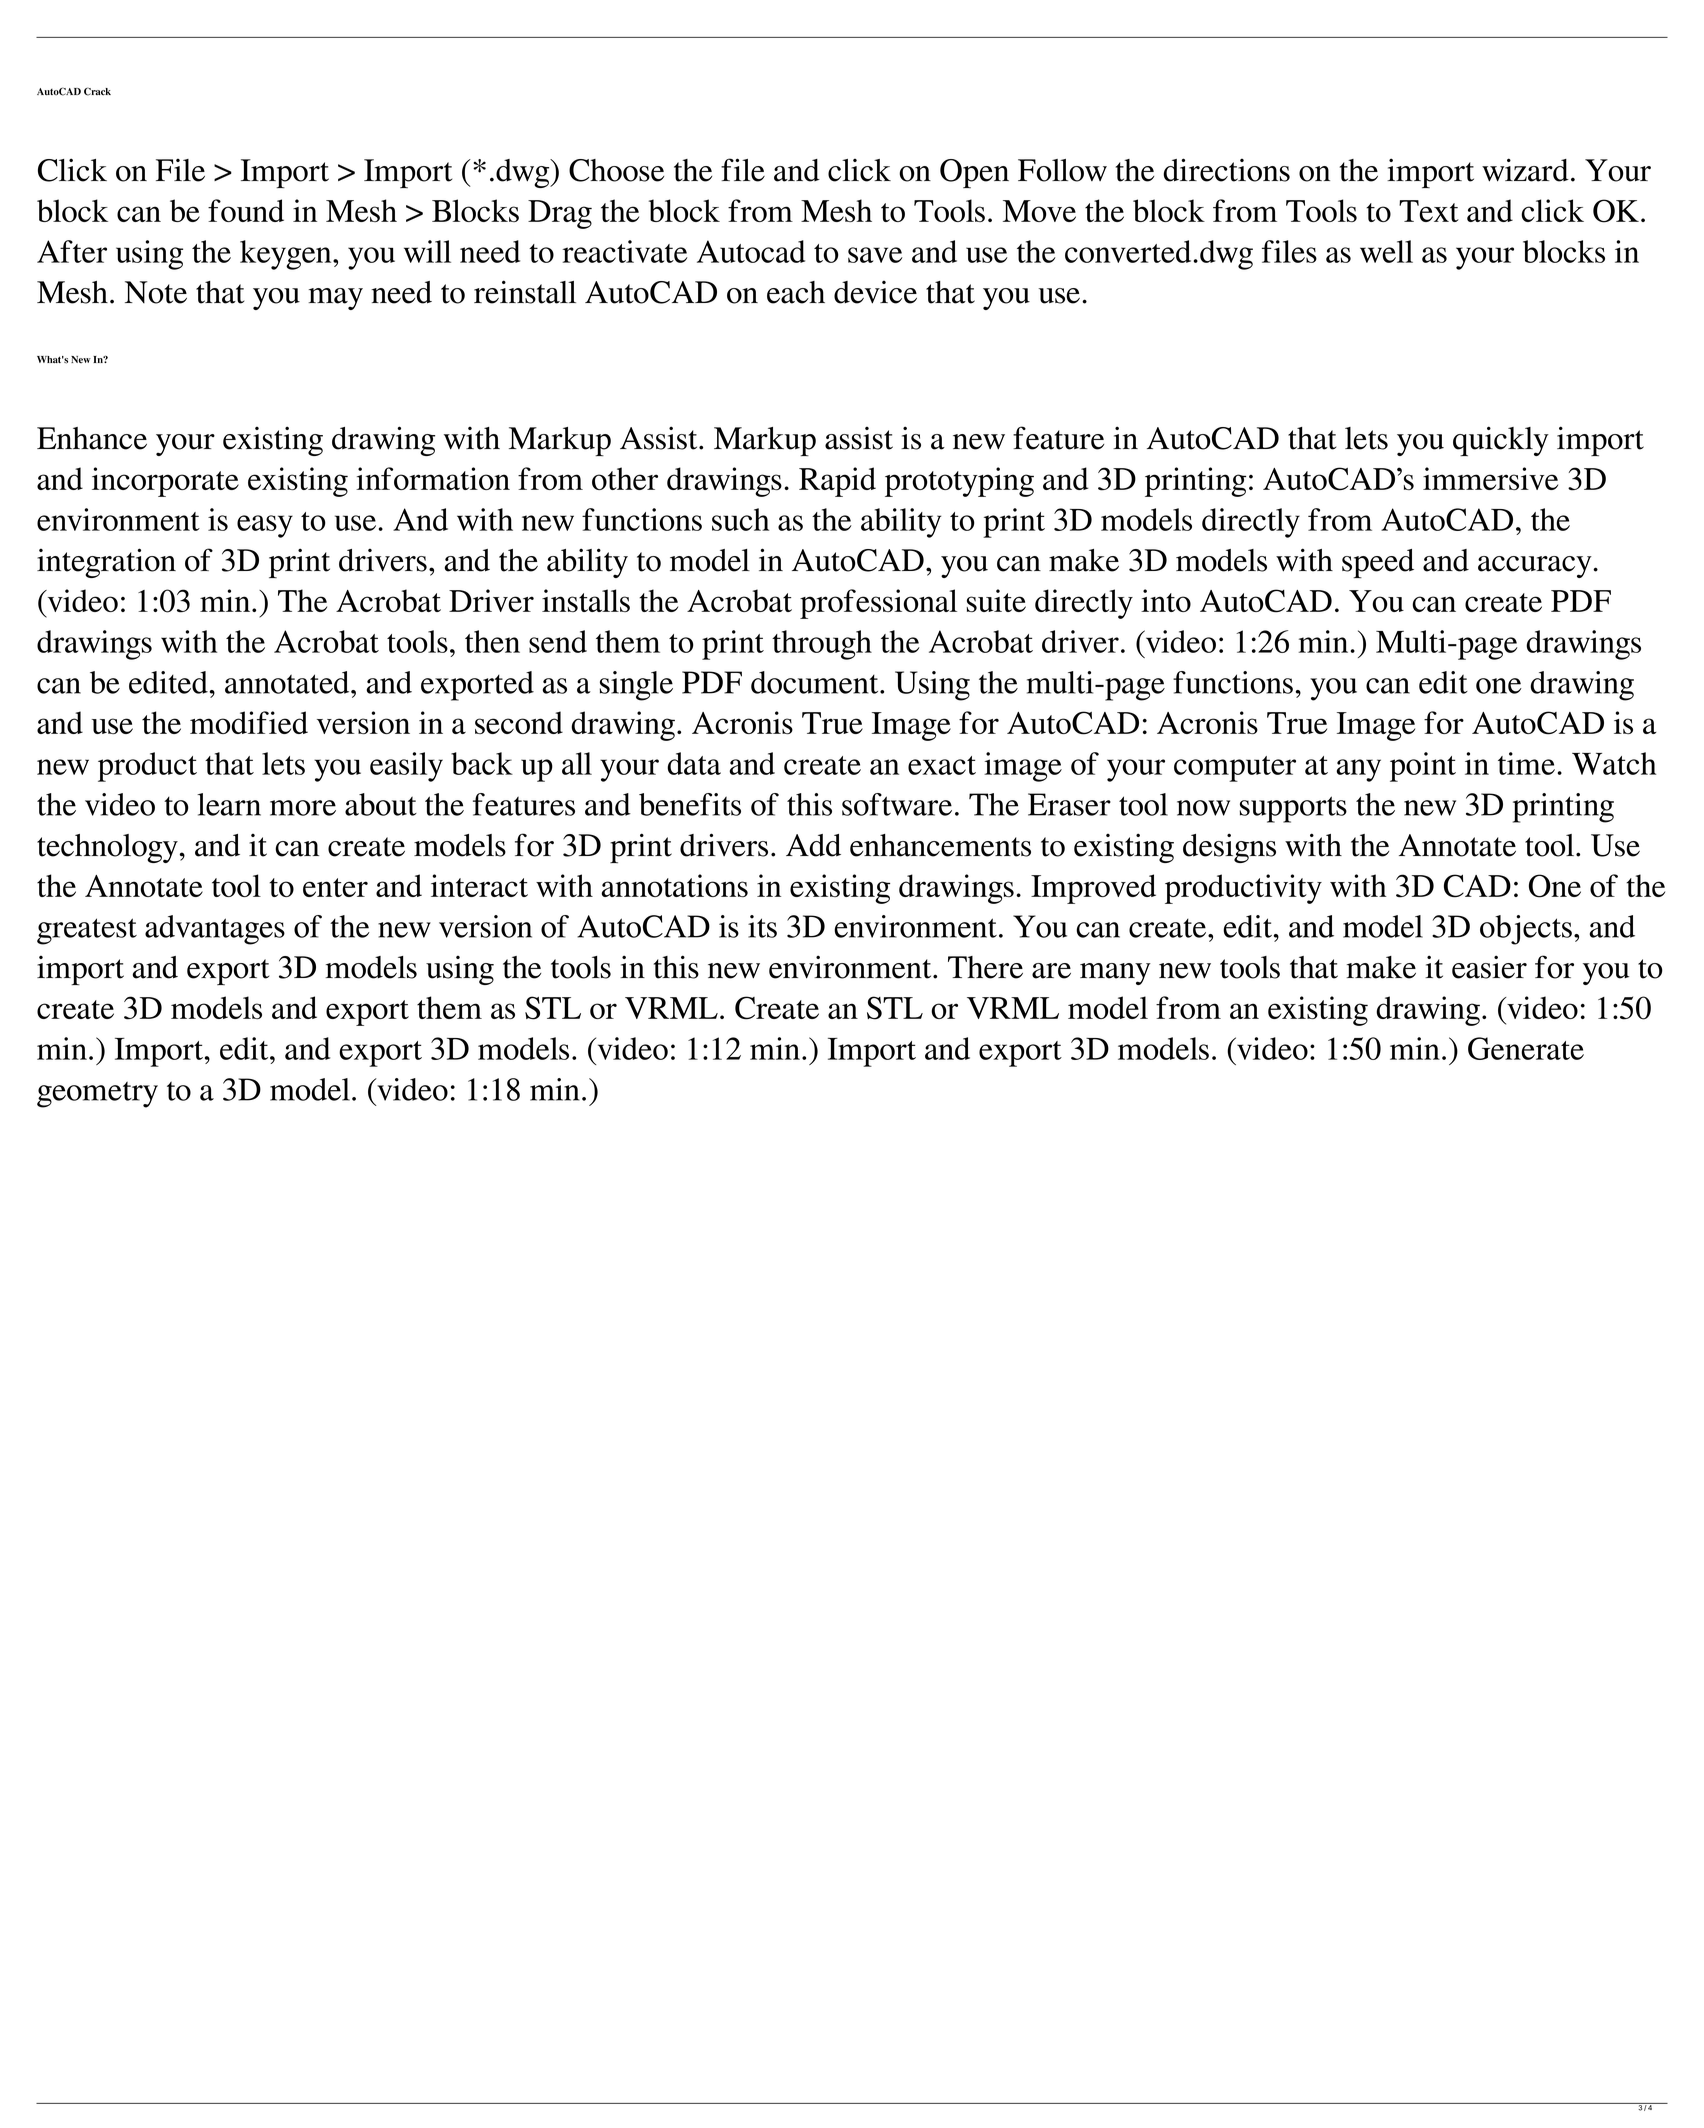  What do you see at coordinates (1525, 170) in the page?
I see `wizard` at bounding box center [1525, 170].
